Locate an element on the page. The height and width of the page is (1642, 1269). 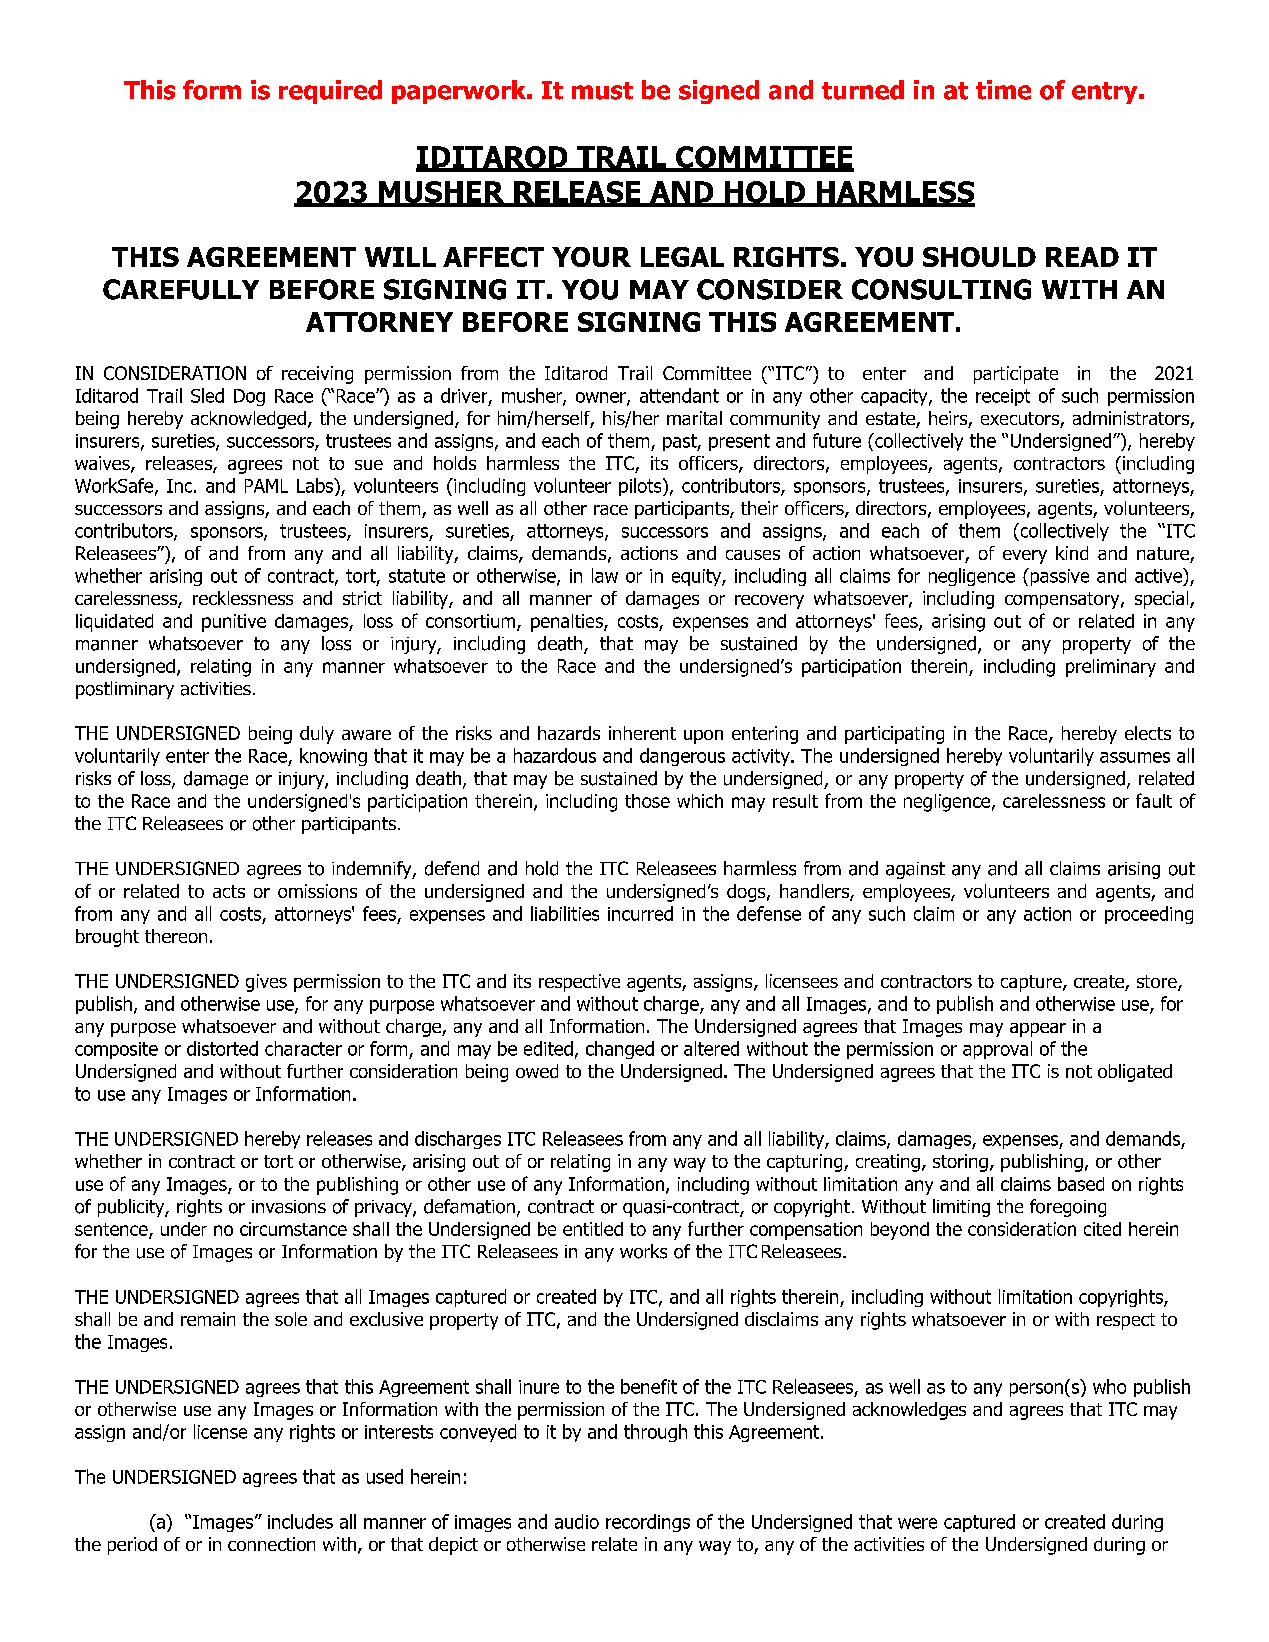
recordings is located at coordinates (648, 1523).
